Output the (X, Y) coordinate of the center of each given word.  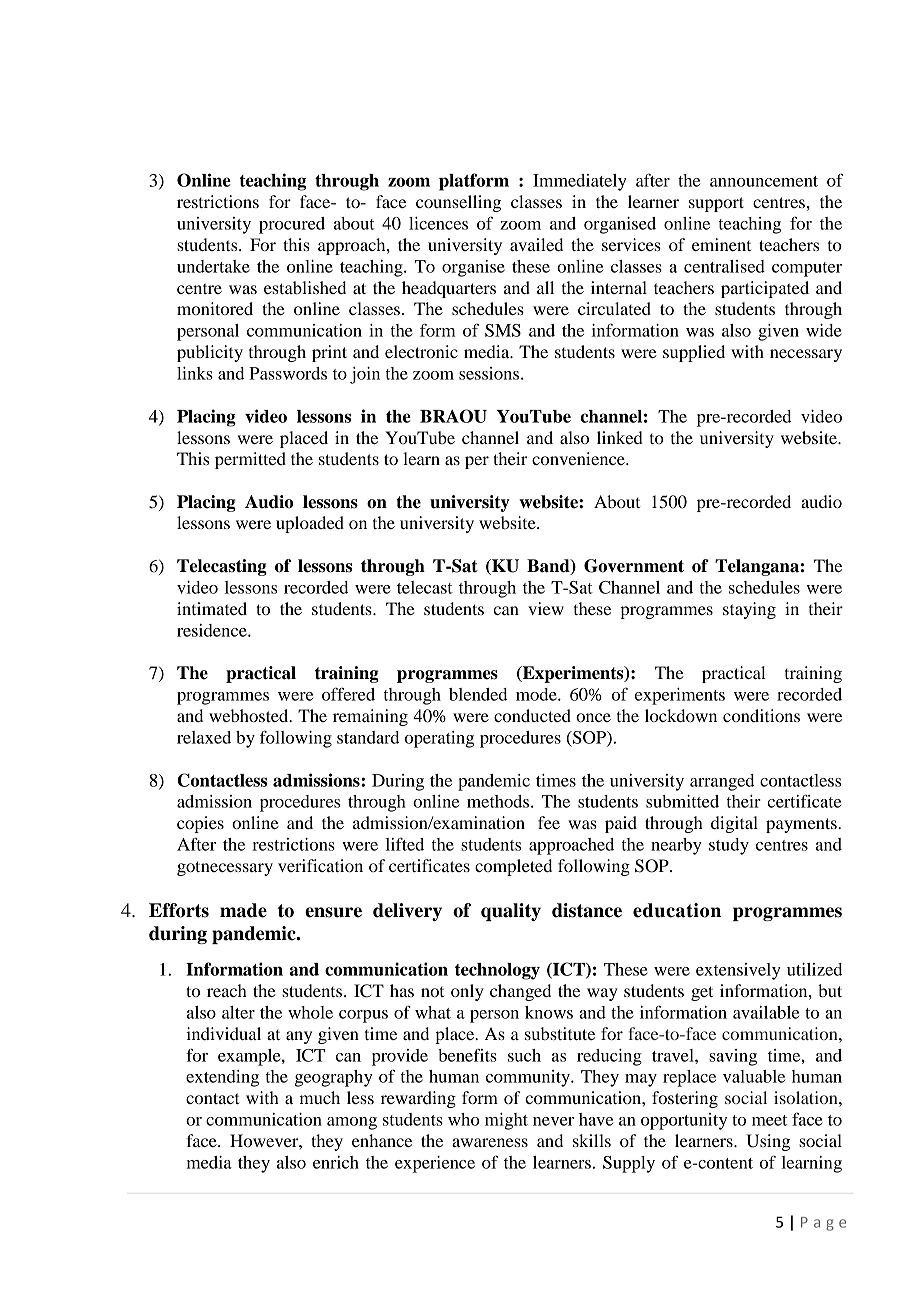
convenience (579, 458)
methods (499, 801)
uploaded (310, 524)
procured (292, 225)
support (716, 204)
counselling (458, 203)
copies (200, 824)
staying (749, 610)
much (319, 1097)
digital (734, 824)
